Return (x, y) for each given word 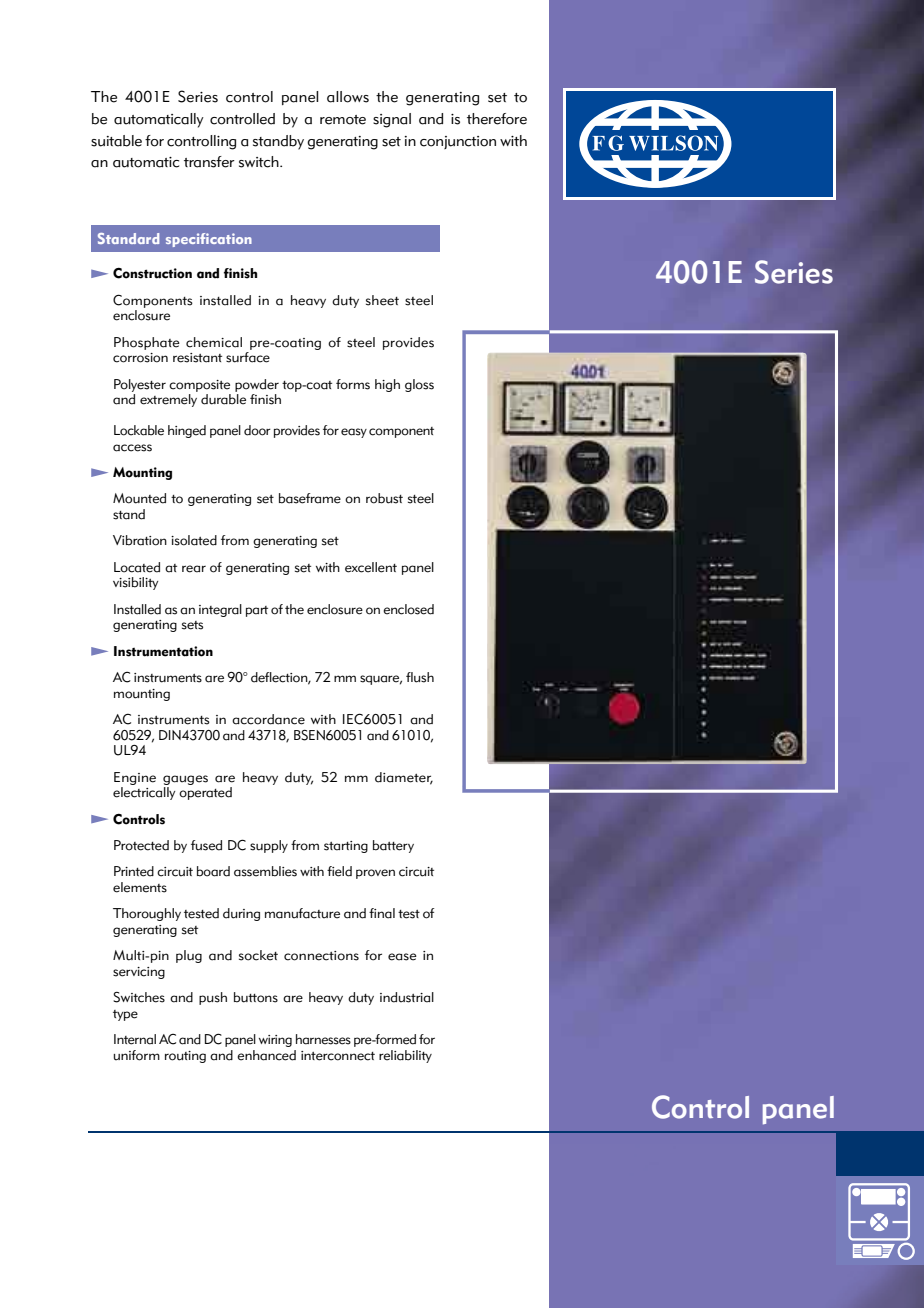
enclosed (408, 609)
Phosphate (147, 343)
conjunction (458, 142)
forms (353, 384)
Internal (135, 1039)
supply (269, 846)
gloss (419, 385)
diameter (404, 778)
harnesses (323, 1039)
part (257, 611)
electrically (144, 793)
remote (343, 120)
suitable (116, 141)
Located (137, 567)
